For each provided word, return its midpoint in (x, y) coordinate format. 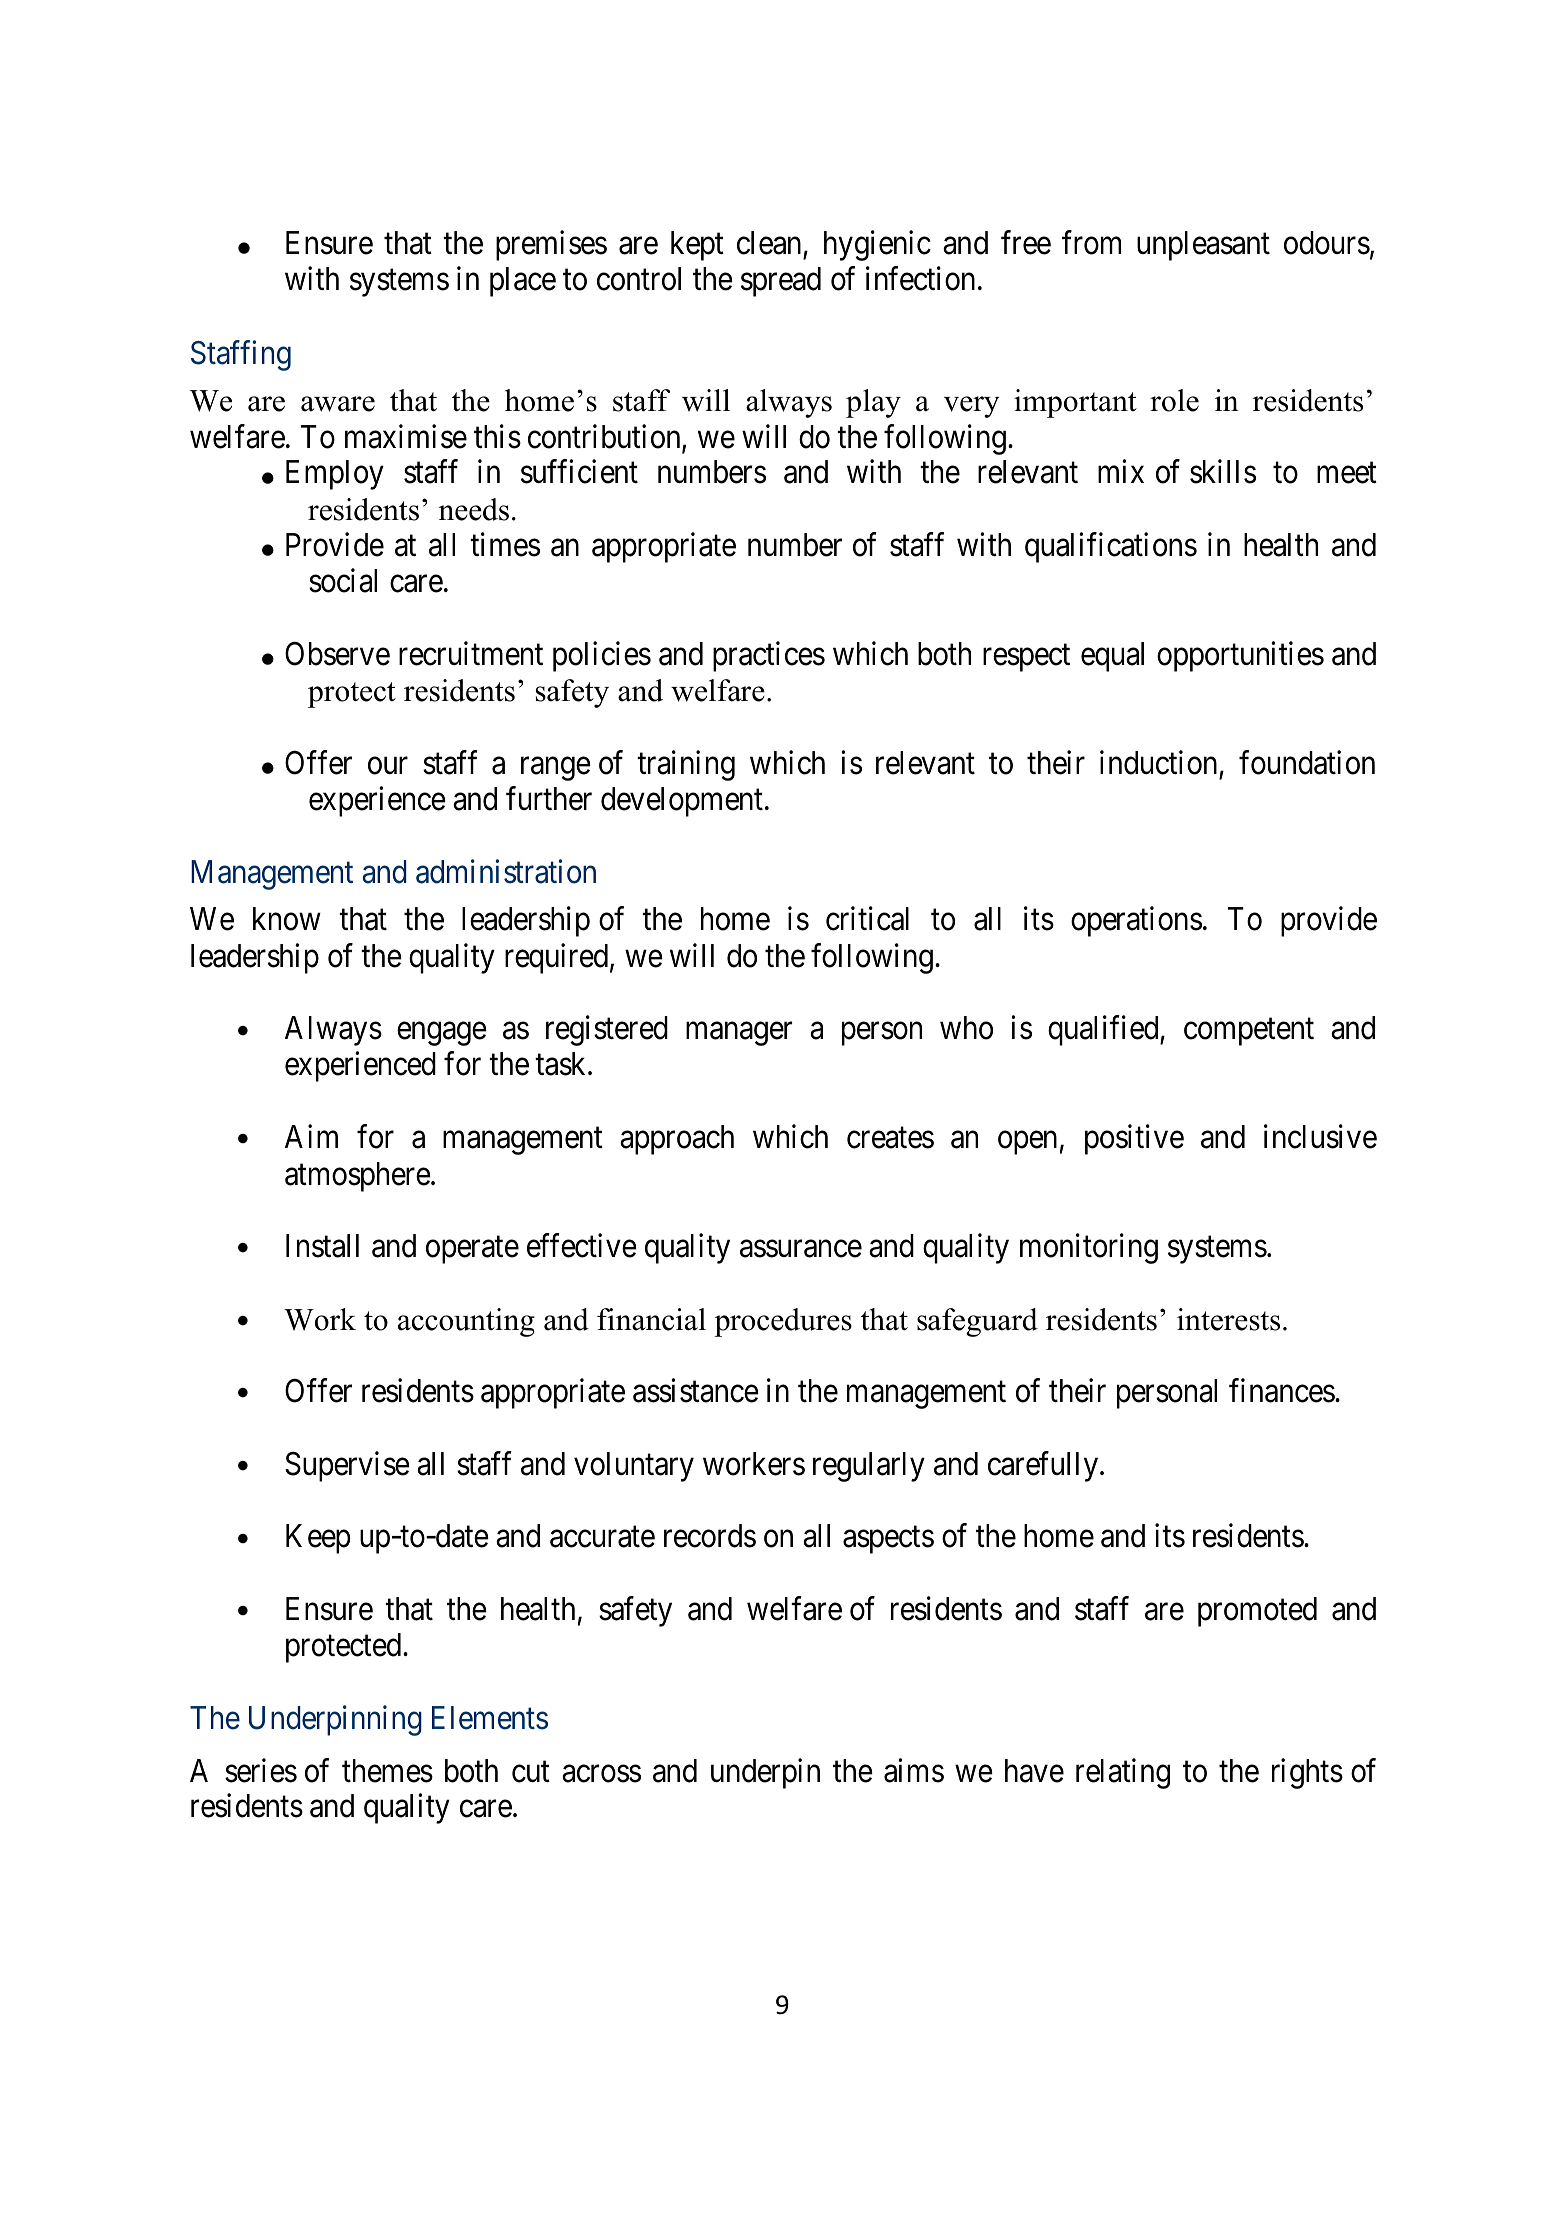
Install (322, 1246)
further (549, 798)
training (686, 765)
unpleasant (1203, 246)
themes (387, 1771)
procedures (783, 1322)
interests (1228, 1319)
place (523, 282)
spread (781, 282)
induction (1158, 762)
